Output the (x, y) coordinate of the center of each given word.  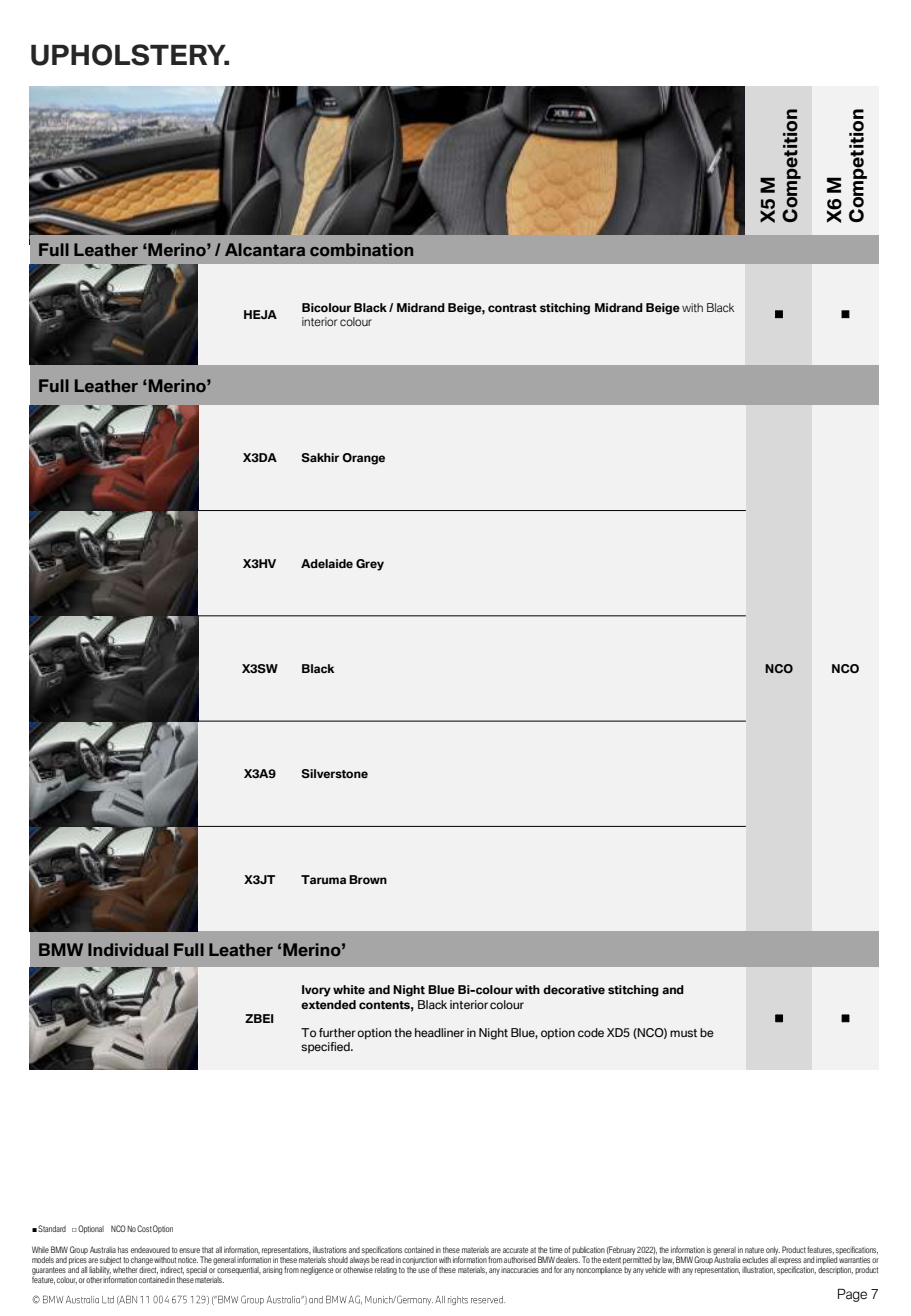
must (683, 1033)
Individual (128, 949)
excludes (755, 1260)
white (349, 989)
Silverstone (334, 773)
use (423, 1270)
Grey (370, 565)
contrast (512, 308)
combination (361, 249)
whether (125, 1270)
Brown (368, 879)
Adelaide (327, 563)
